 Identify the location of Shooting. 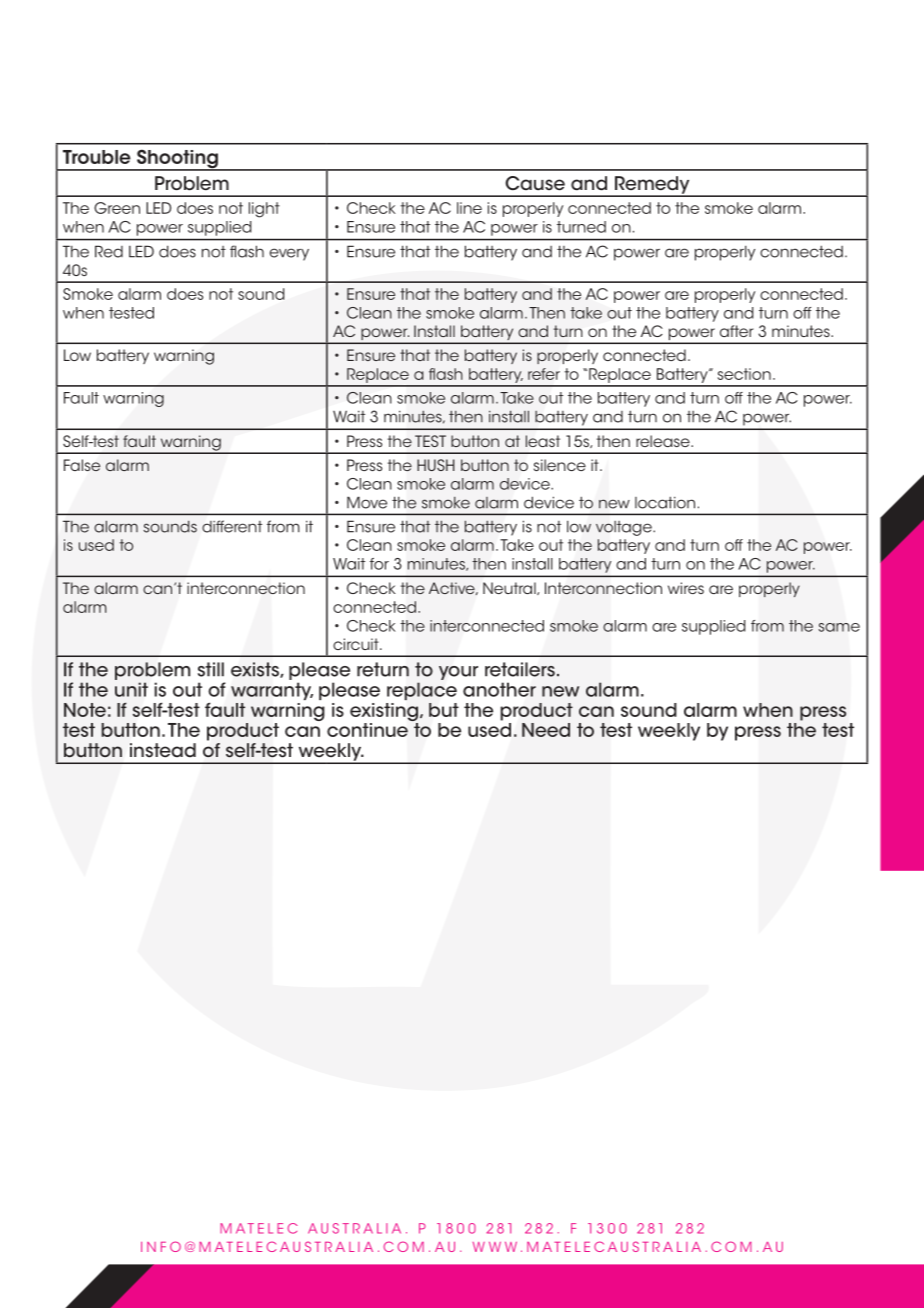
(177, 160).
